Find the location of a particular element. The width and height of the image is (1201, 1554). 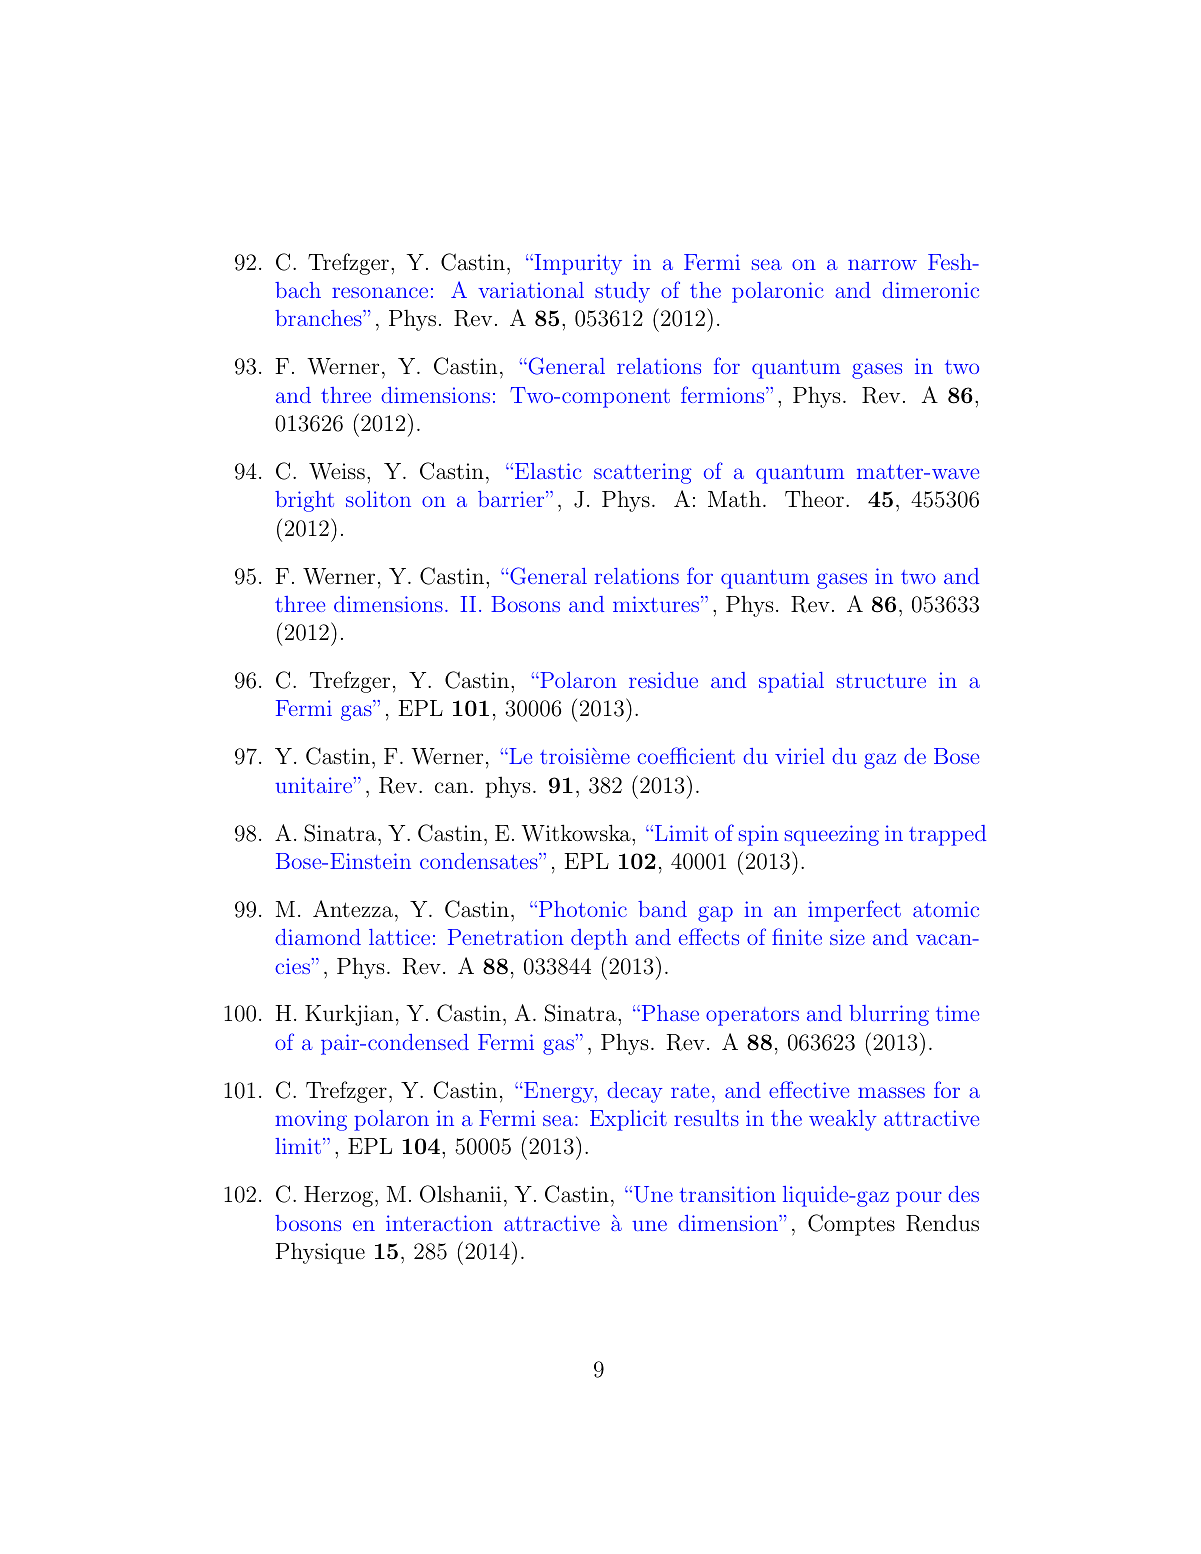

branches is located at coordinates (319, 318).
